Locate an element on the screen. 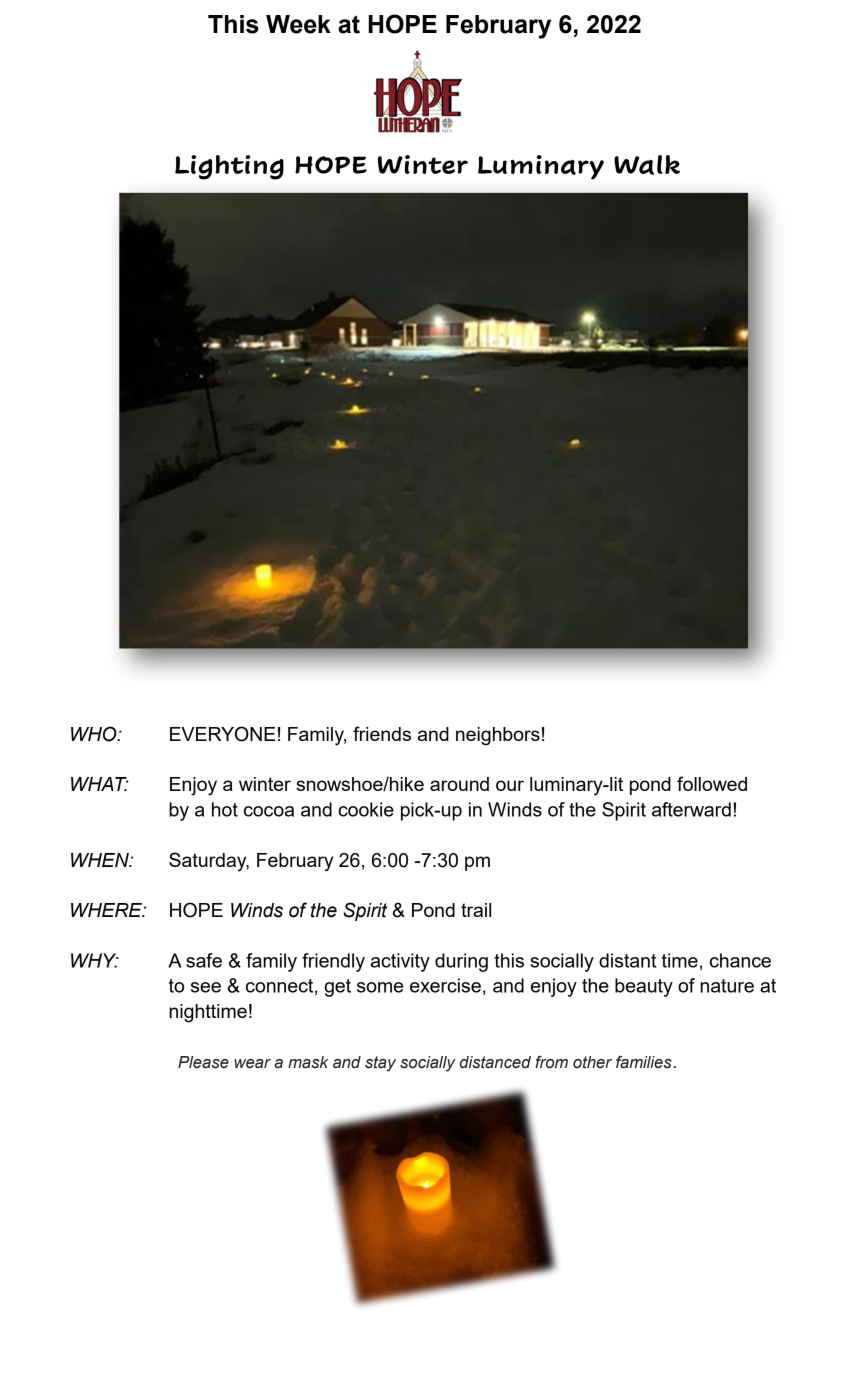 The width and height of the screenshot is (849, 1400). Walk is located at coordinates (647, 165).
